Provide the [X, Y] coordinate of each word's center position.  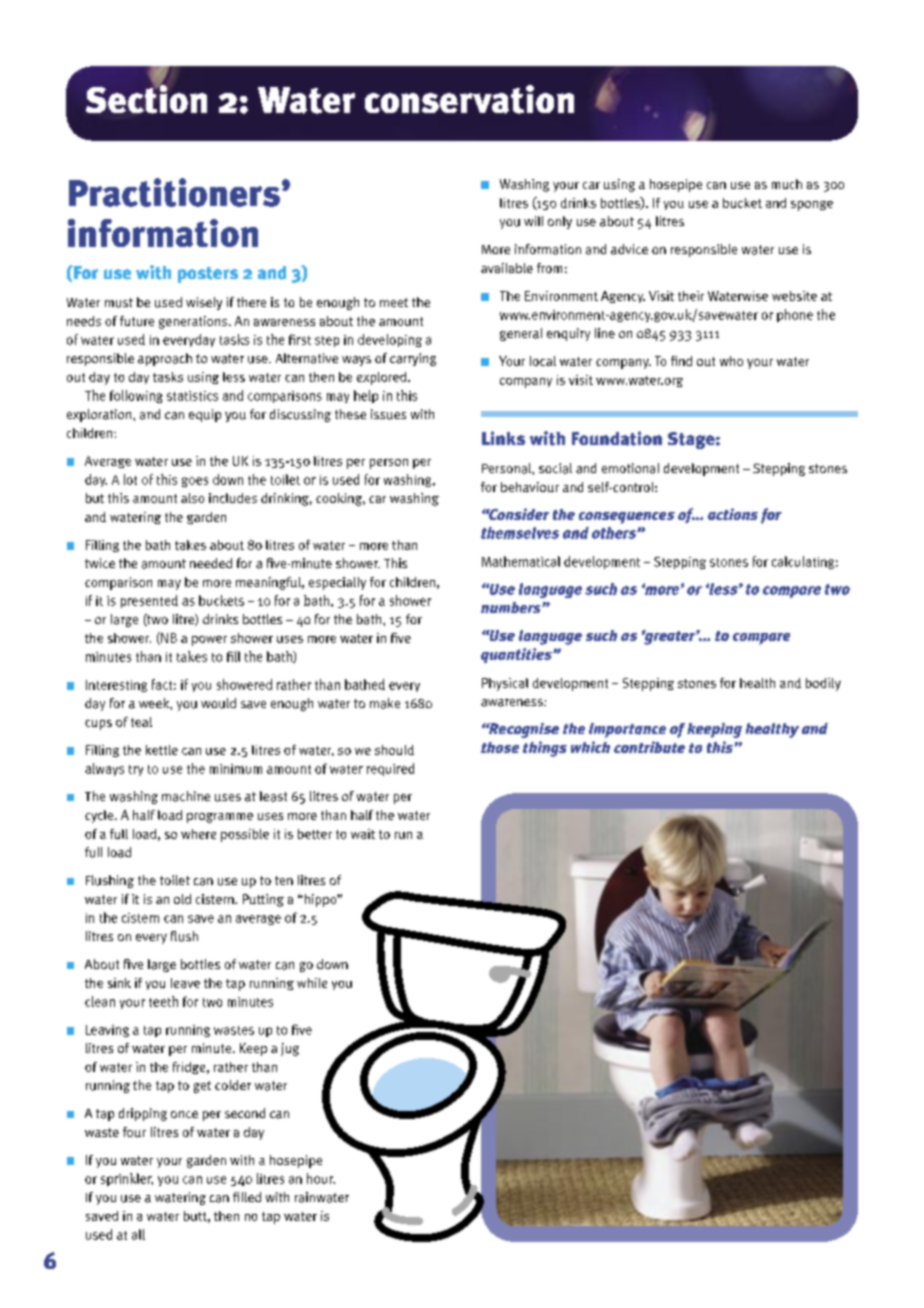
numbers [512, 607]
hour [321, 1178]
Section [146, 98]
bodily [823, 684]
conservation [469, 99]
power [209, 641]
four [134, 1132]
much [787, 184]
